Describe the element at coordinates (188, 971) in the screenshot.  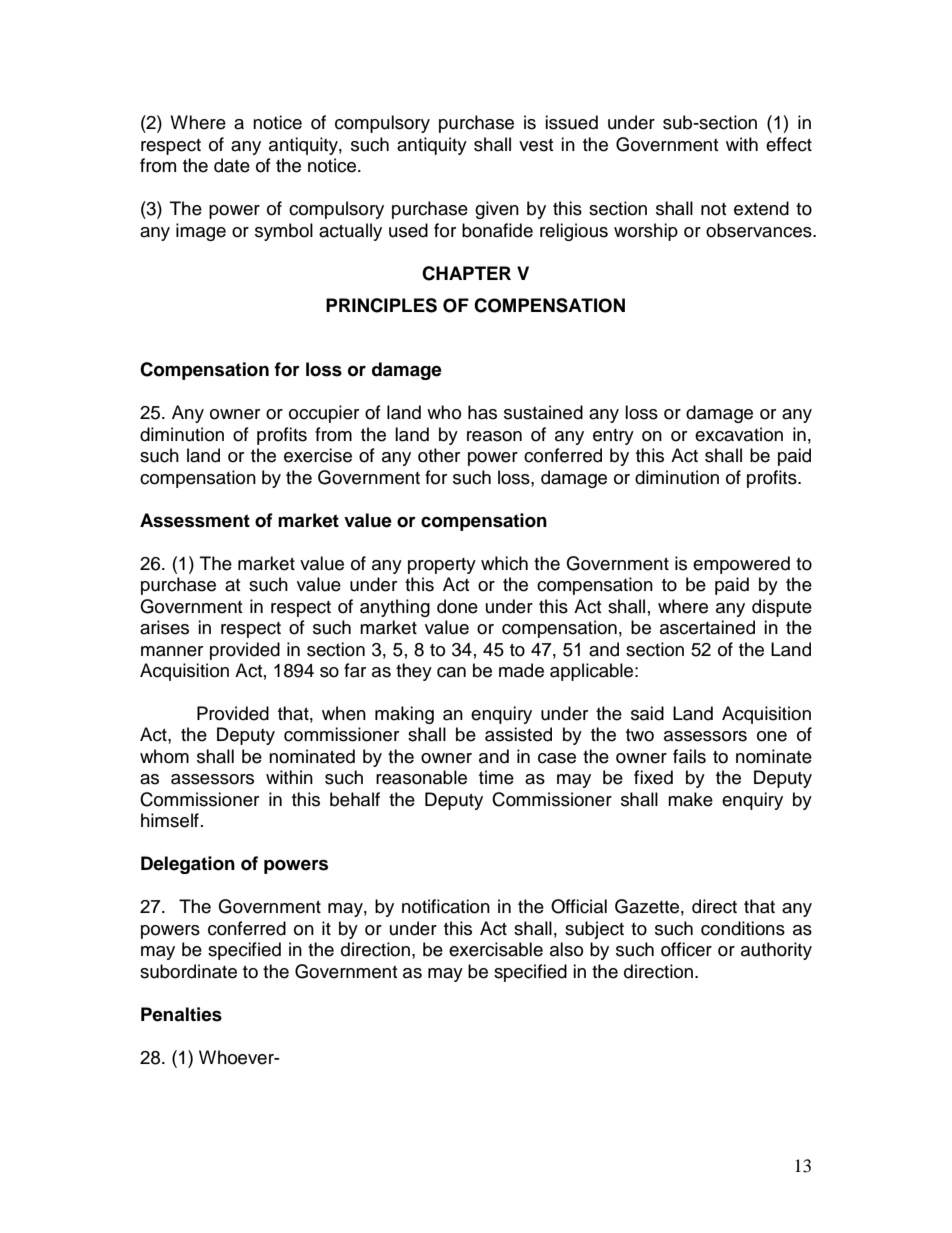
I see `subordinate` at that location.
